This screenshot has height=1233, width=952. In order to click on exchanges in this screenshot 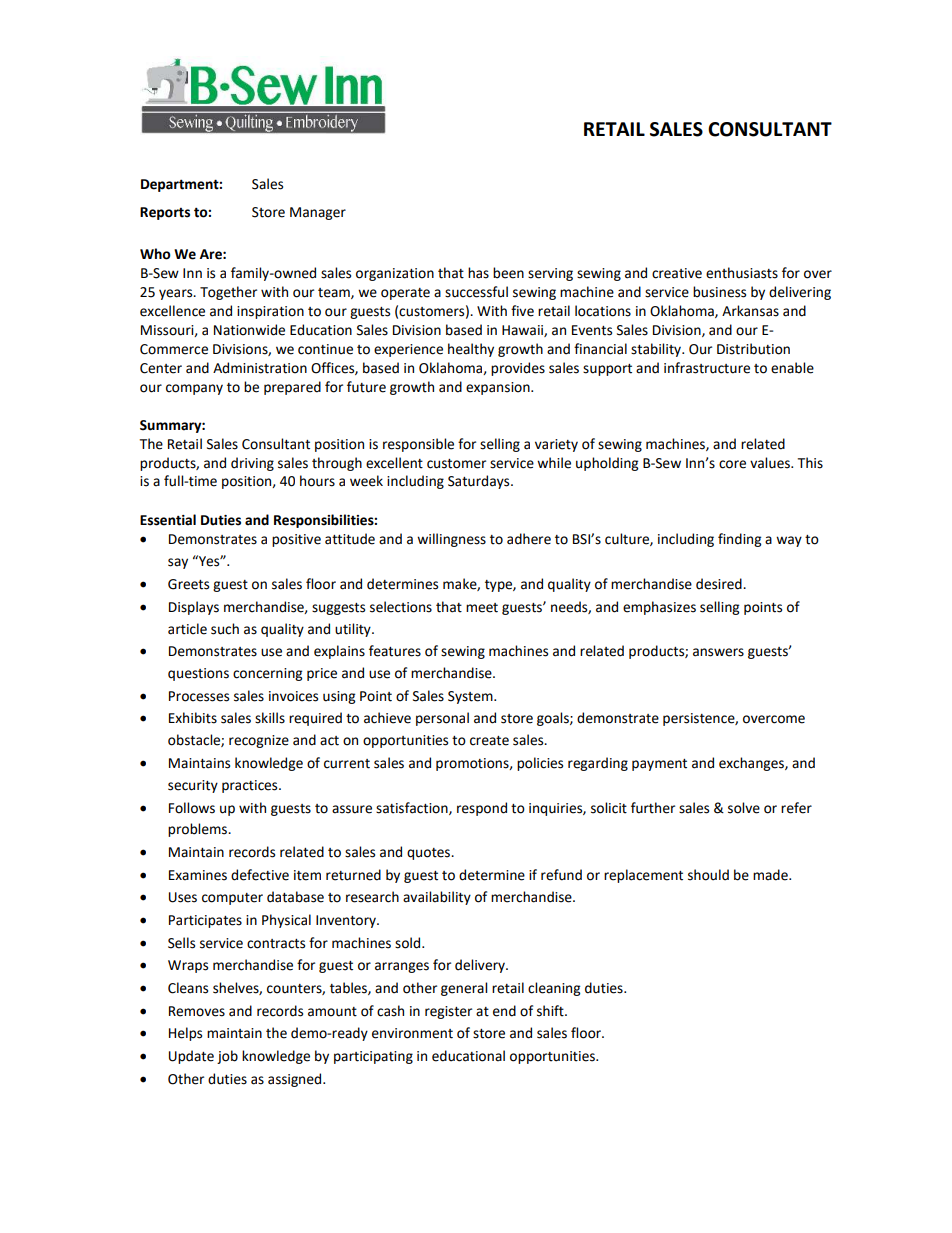, I will do `click(752, 764)`.
